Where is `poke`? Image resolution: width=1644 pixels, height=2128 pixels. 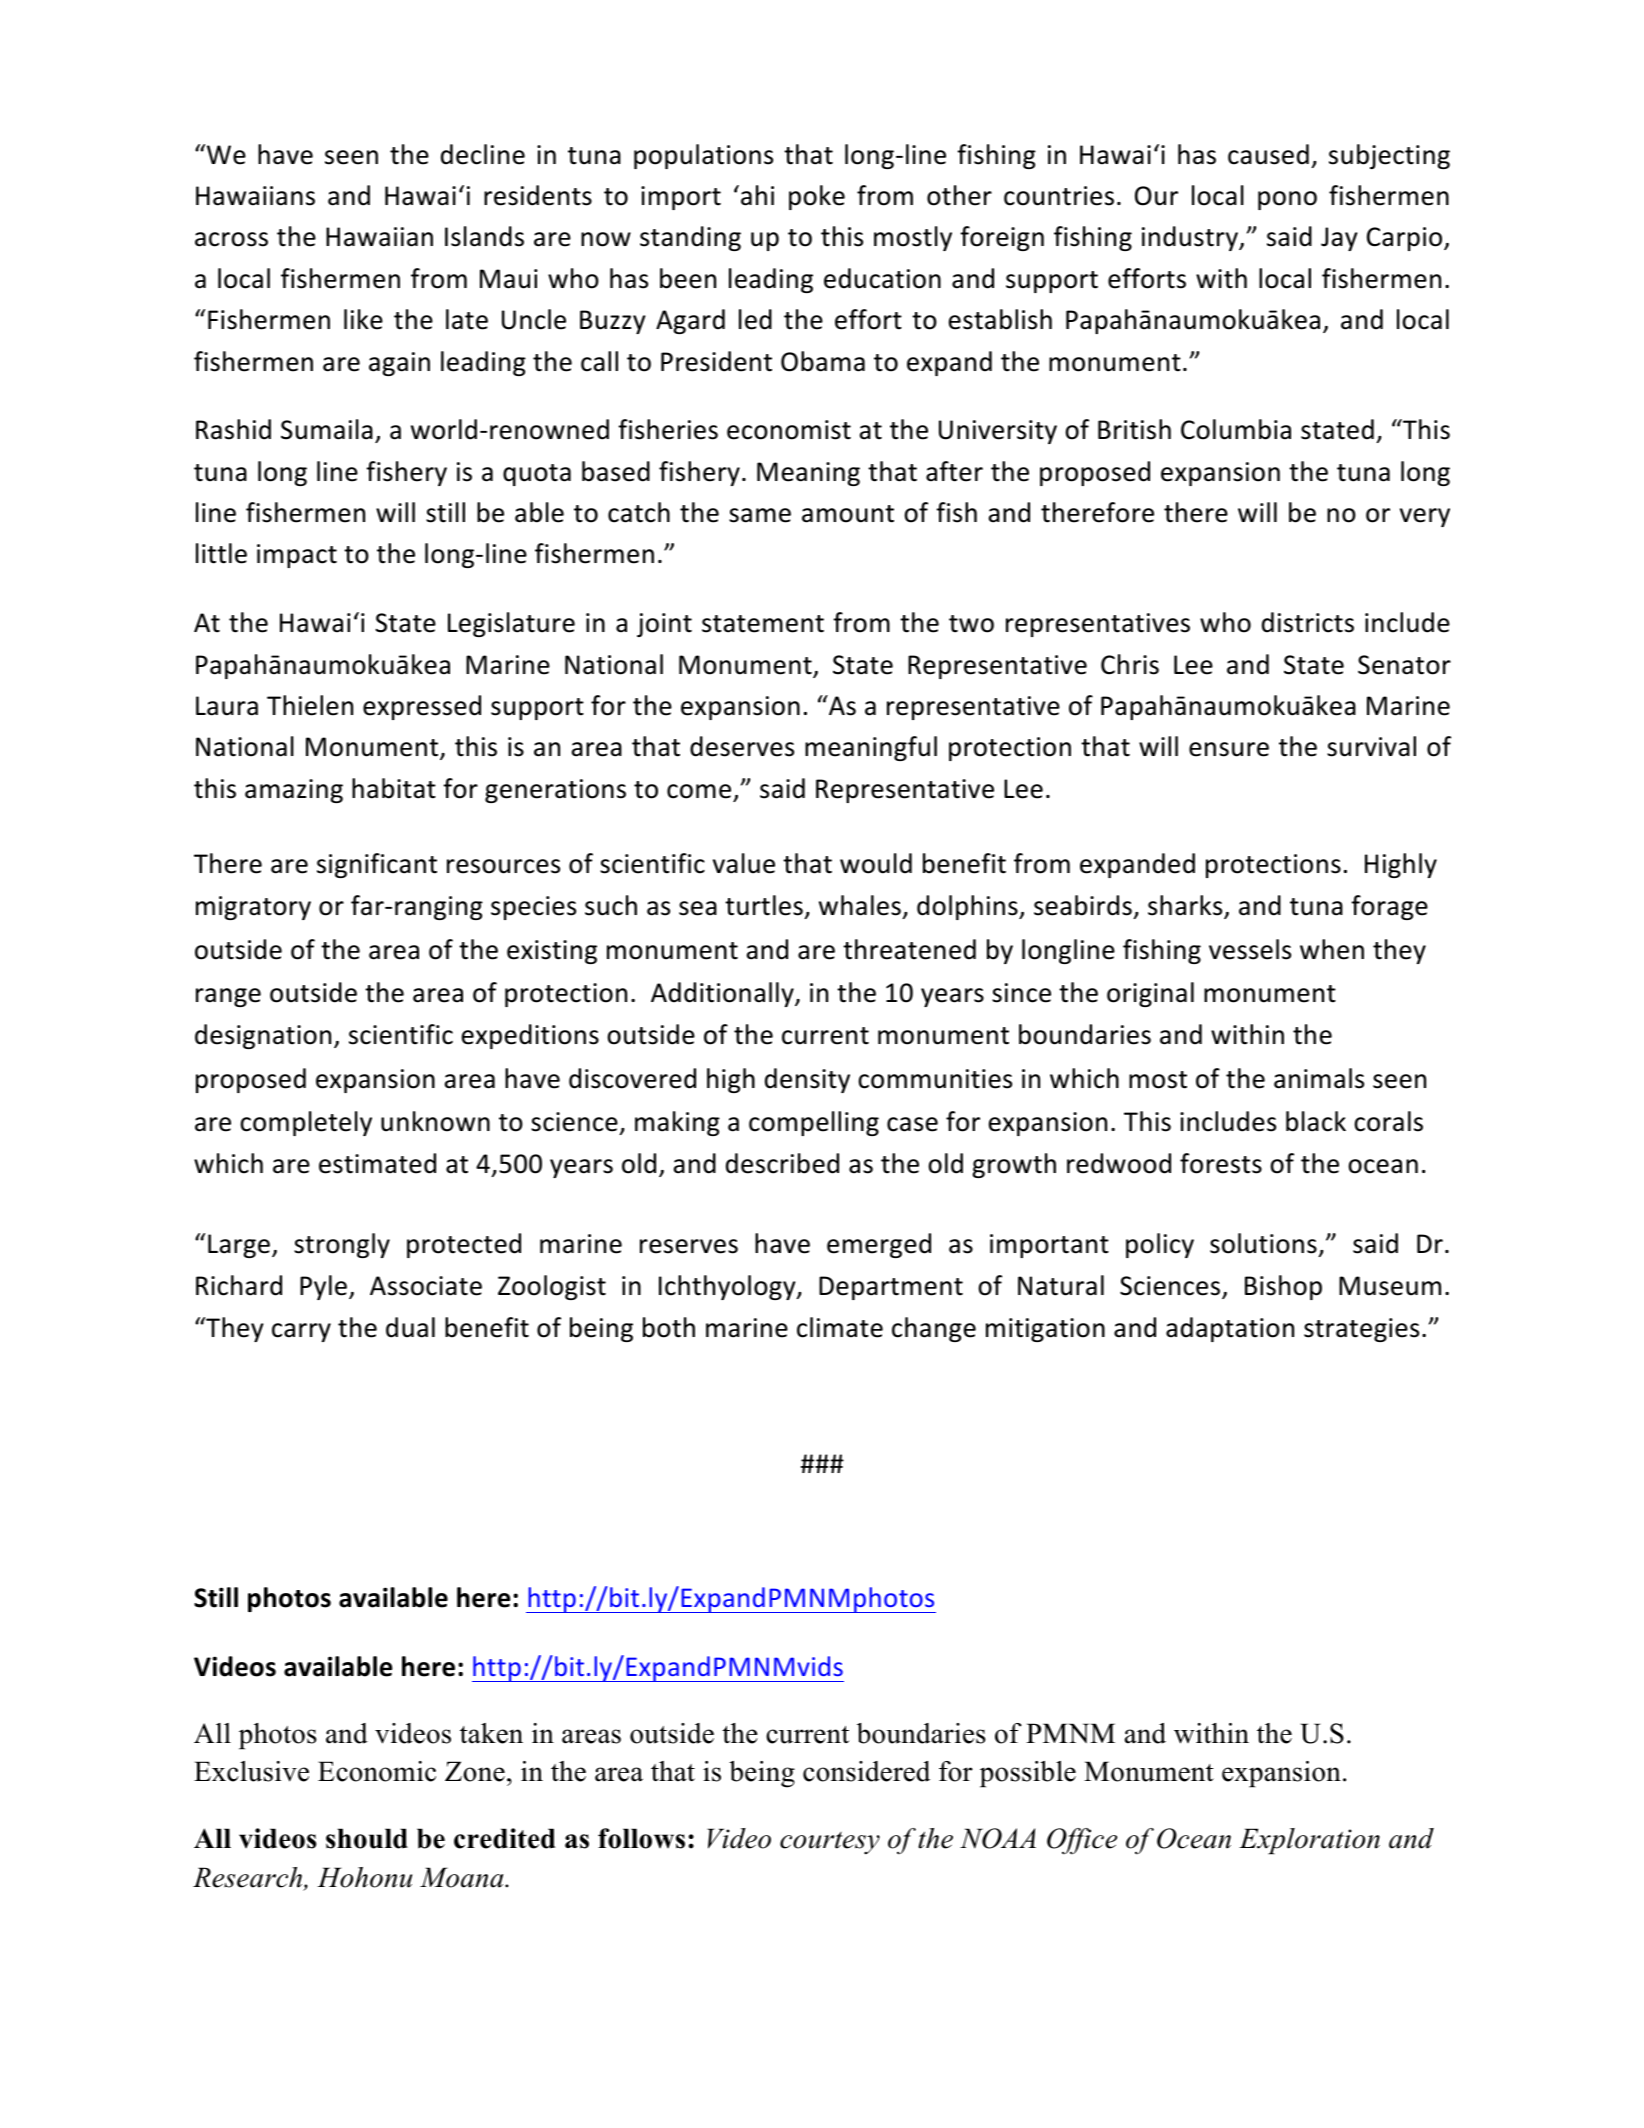 poke is located at coordinates (817, 197).
